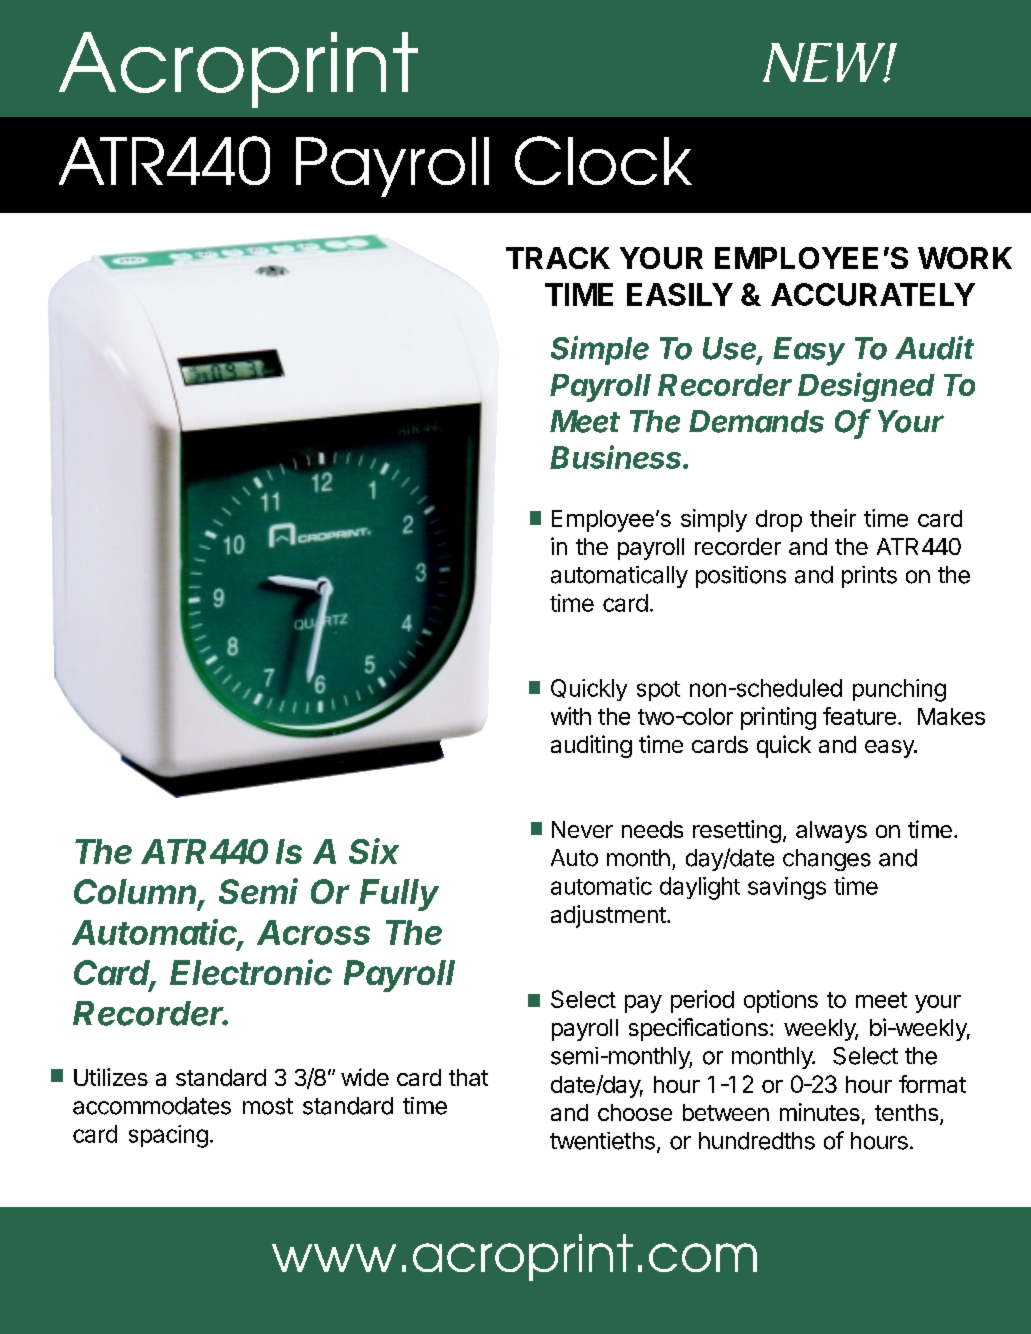 This screenshot has height=1334, width=1031. Describe the element at coordinates (558, 258) in the screenshot. I see `TRACK` at that location.
